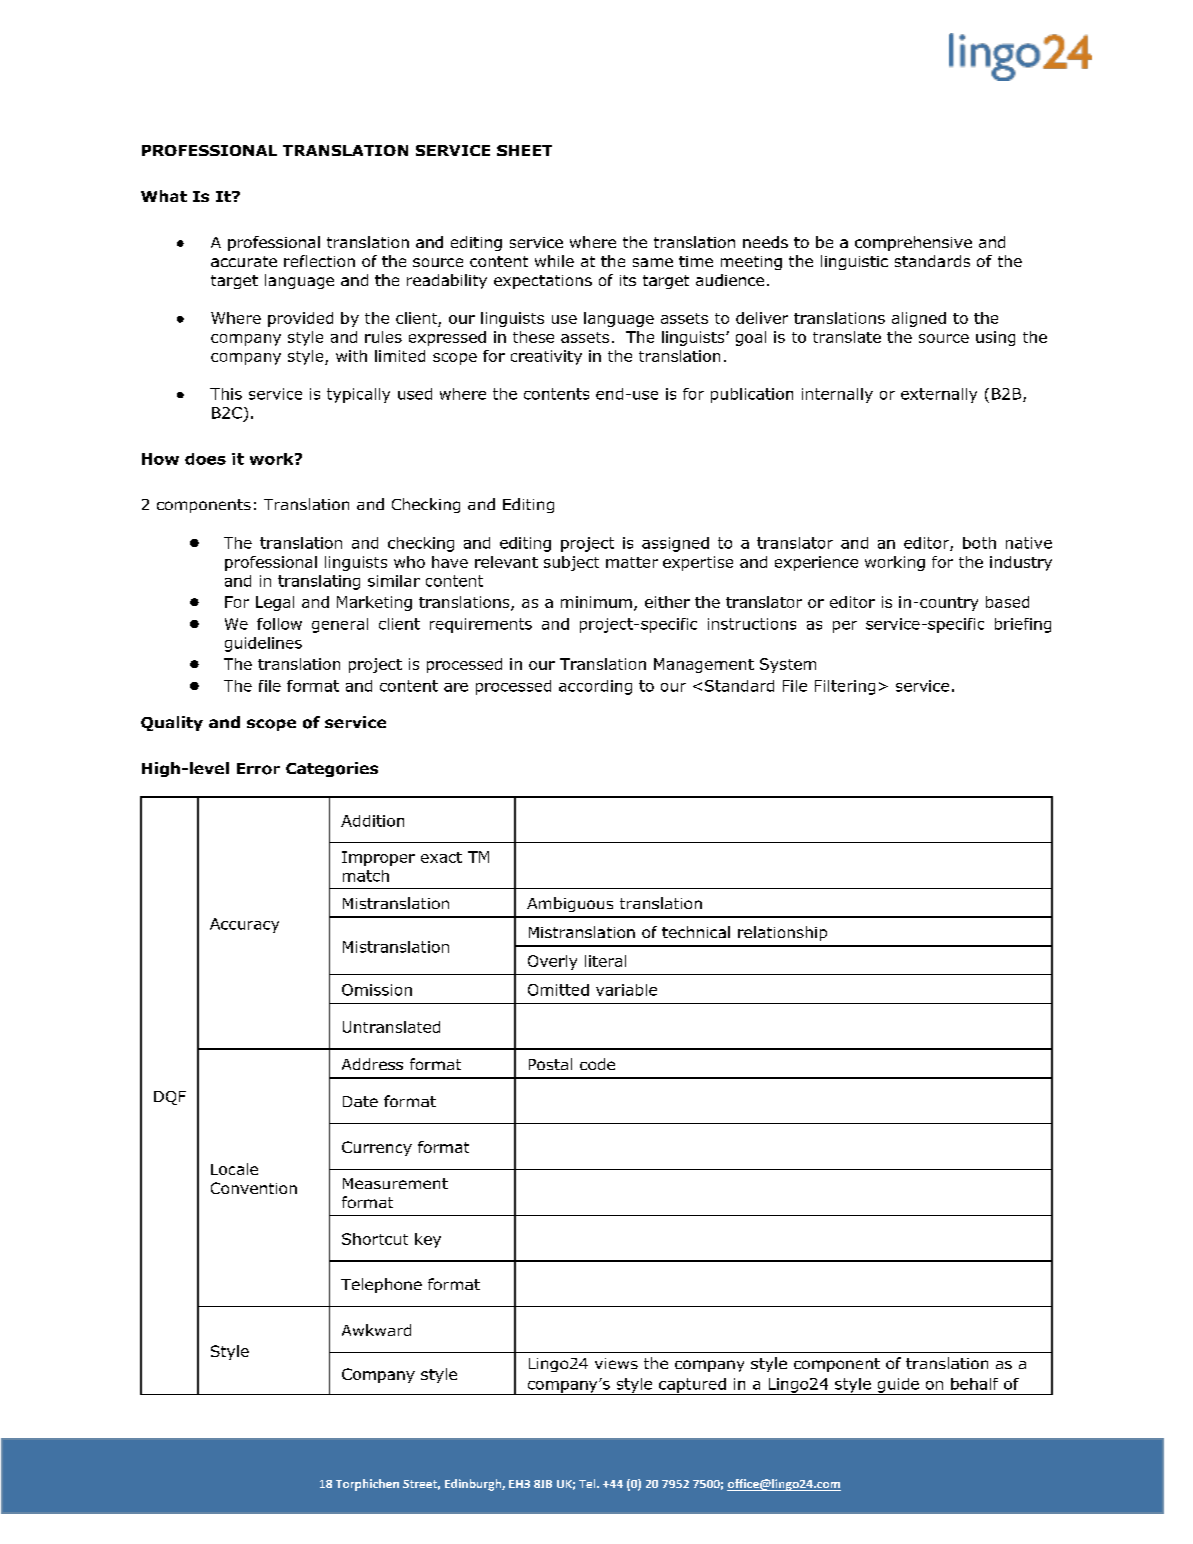 This document has width=1193, height=1544. Describe the element at coordinates (376, 1330) in the document. I see `Awkward` at that location.
